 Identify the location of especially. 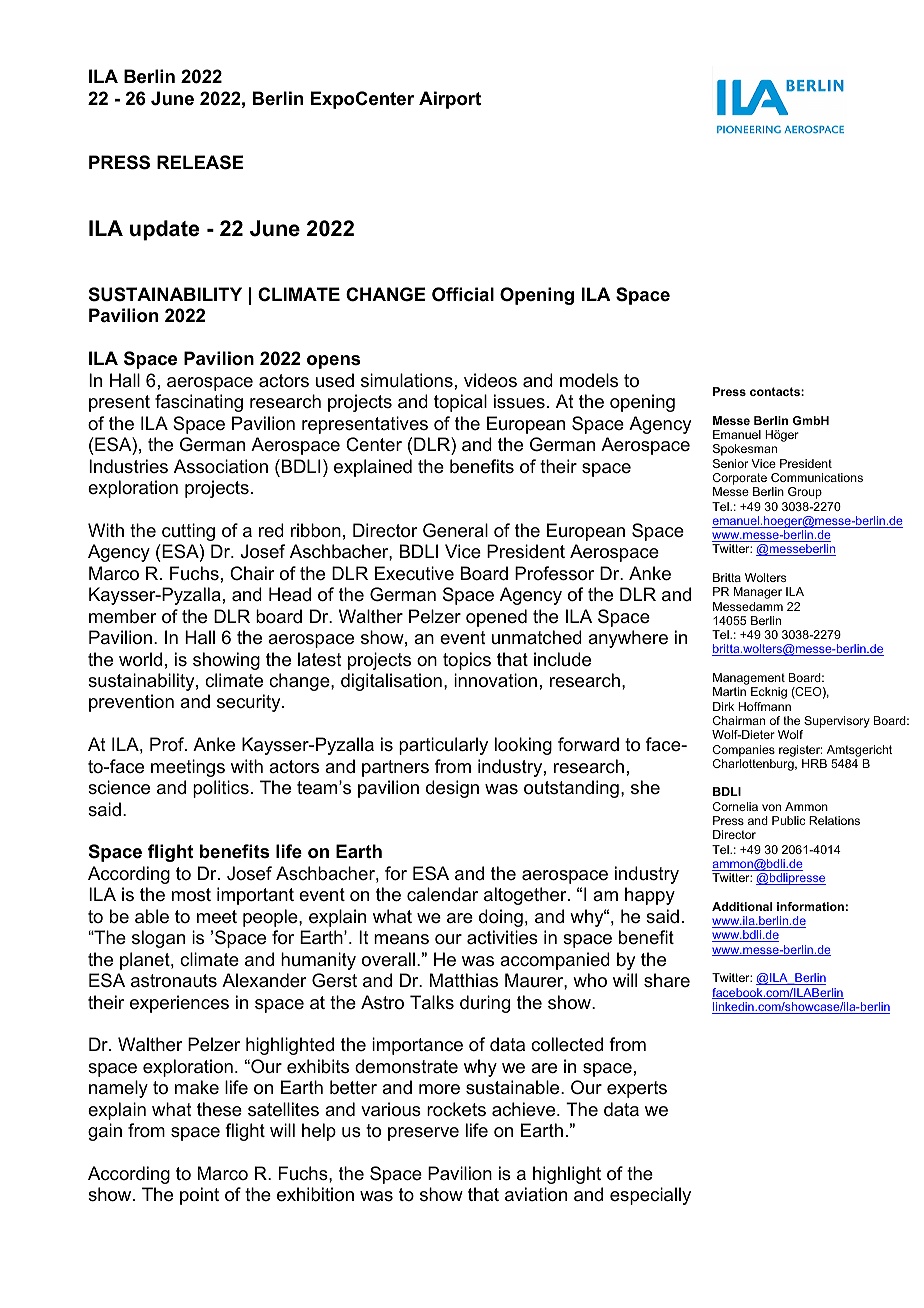
(650, 1196).
